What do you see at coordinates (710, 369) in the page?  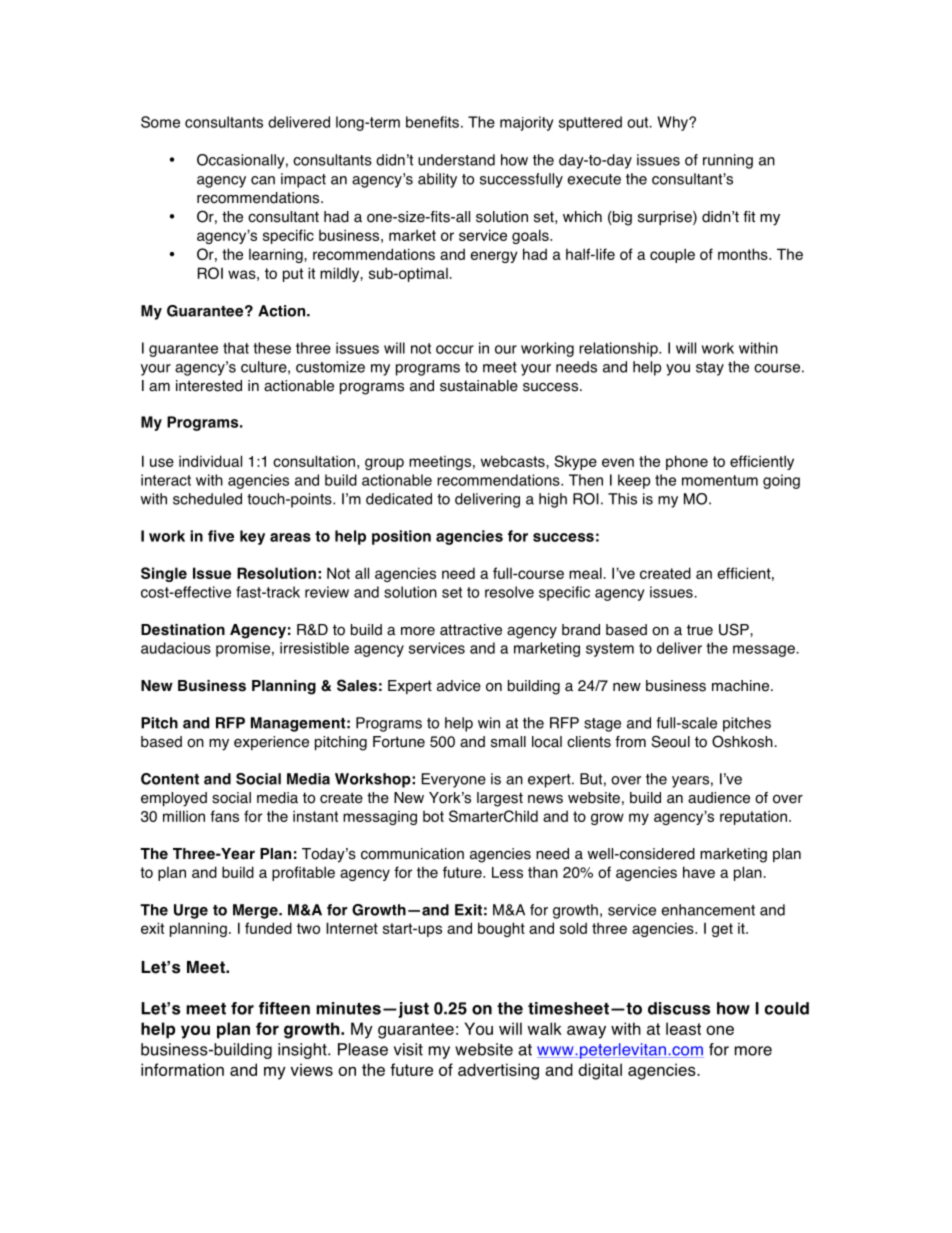 I see `stay` at bounding box center [710, 369].
